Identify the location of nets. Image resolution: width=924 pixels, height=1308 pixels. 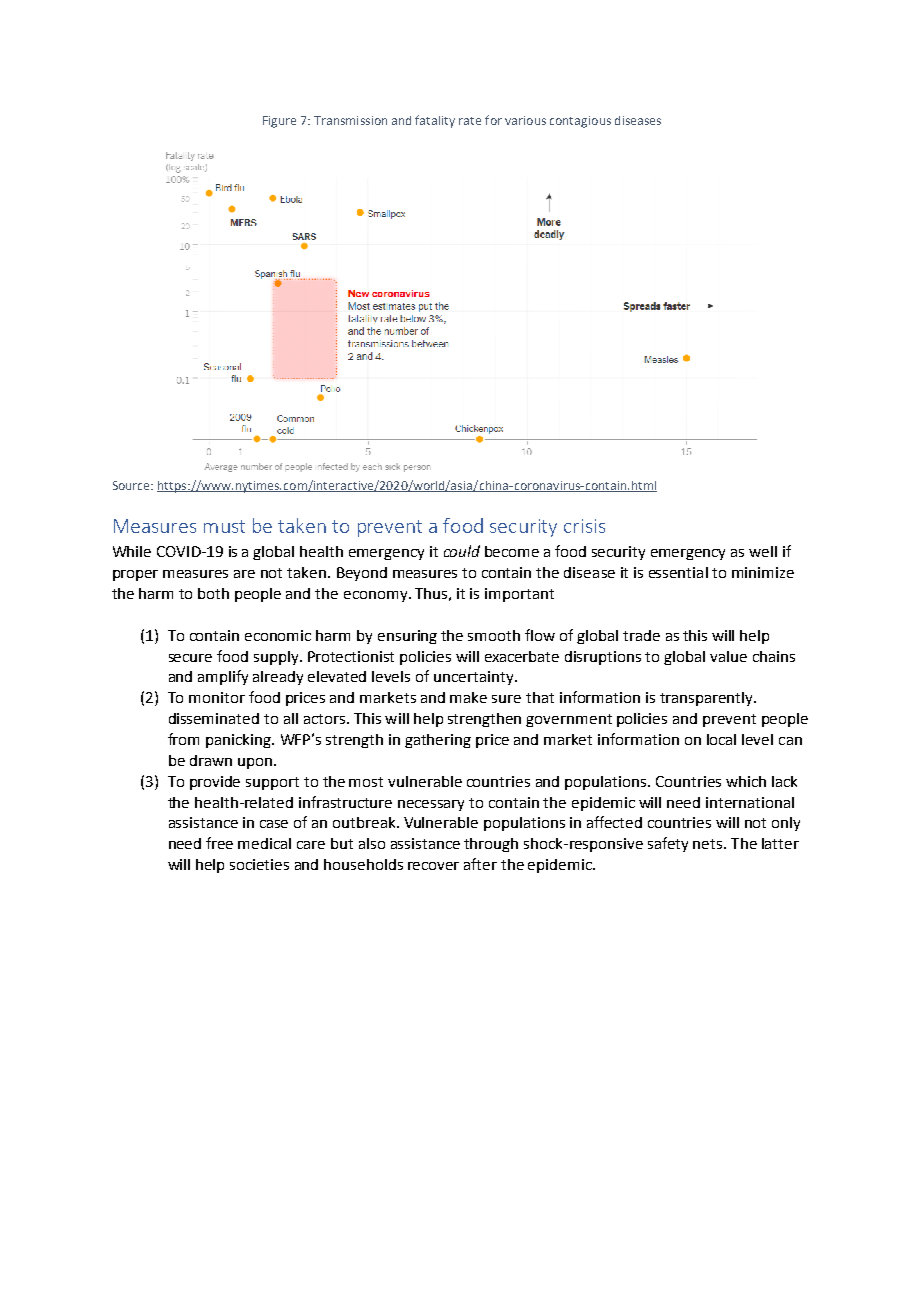
(709, 844).
